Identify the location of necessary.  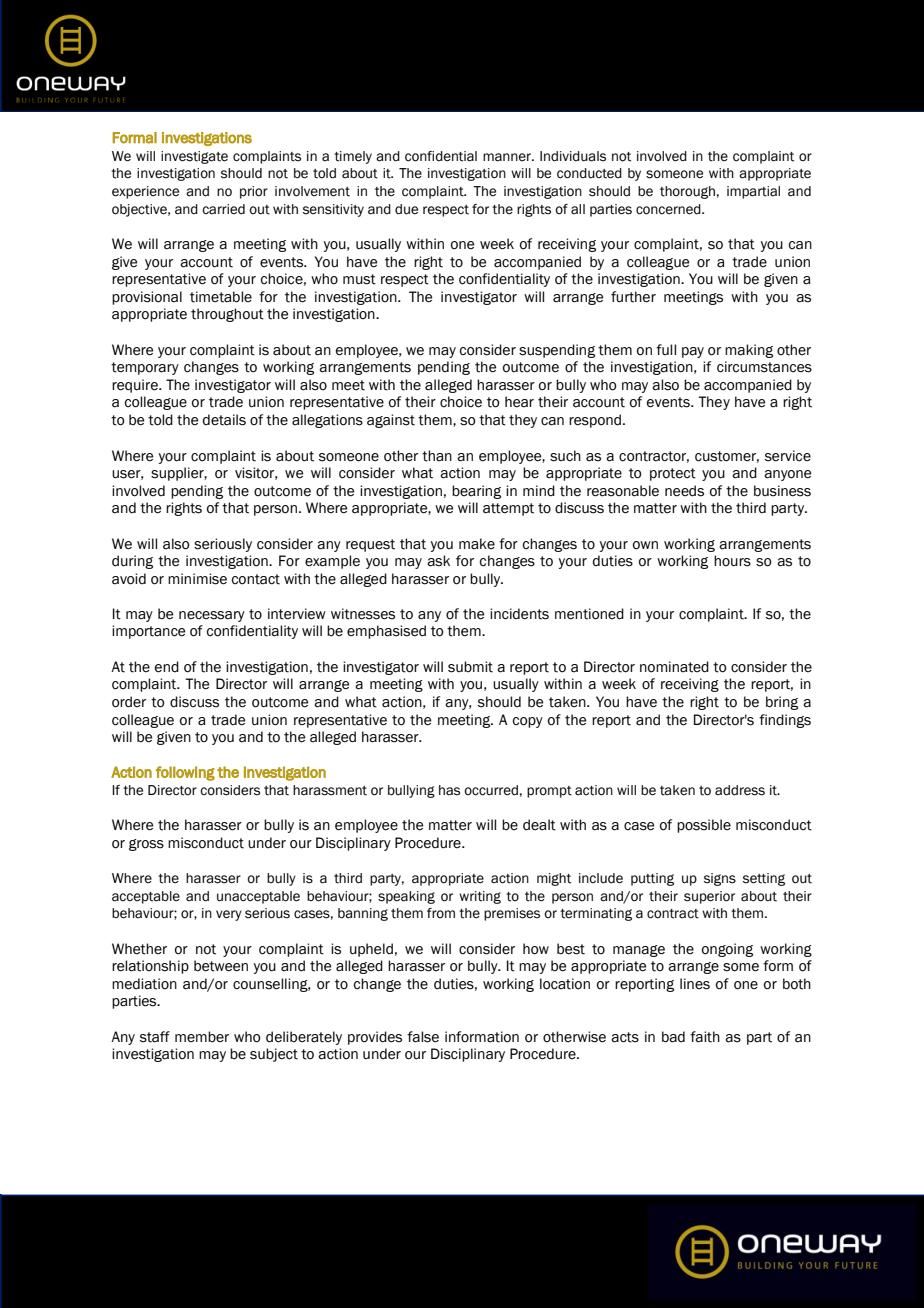
(212, 616).
